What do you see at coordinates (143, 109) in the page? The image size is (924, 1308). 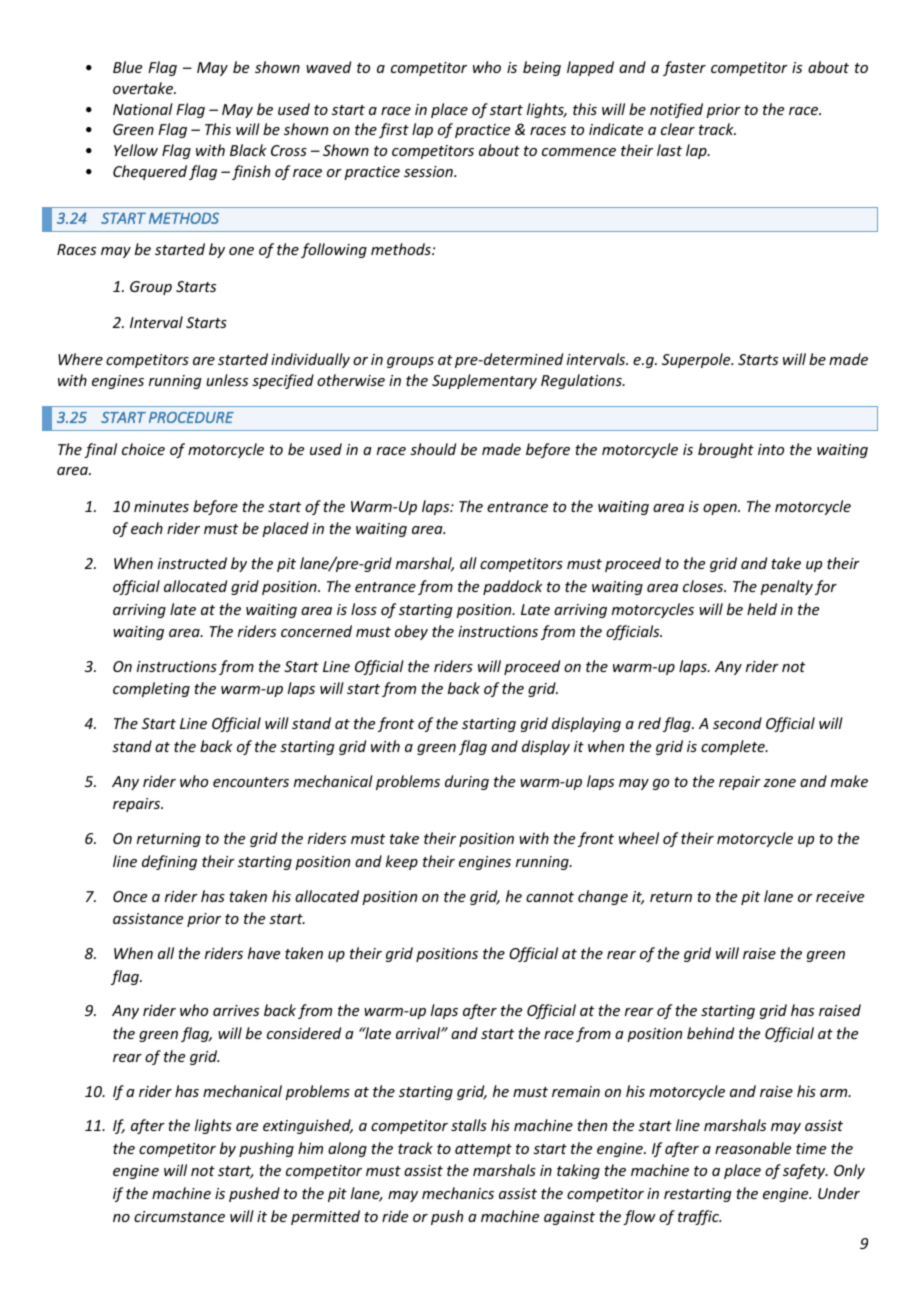 I see `National` at bounding box center [143, 109].
